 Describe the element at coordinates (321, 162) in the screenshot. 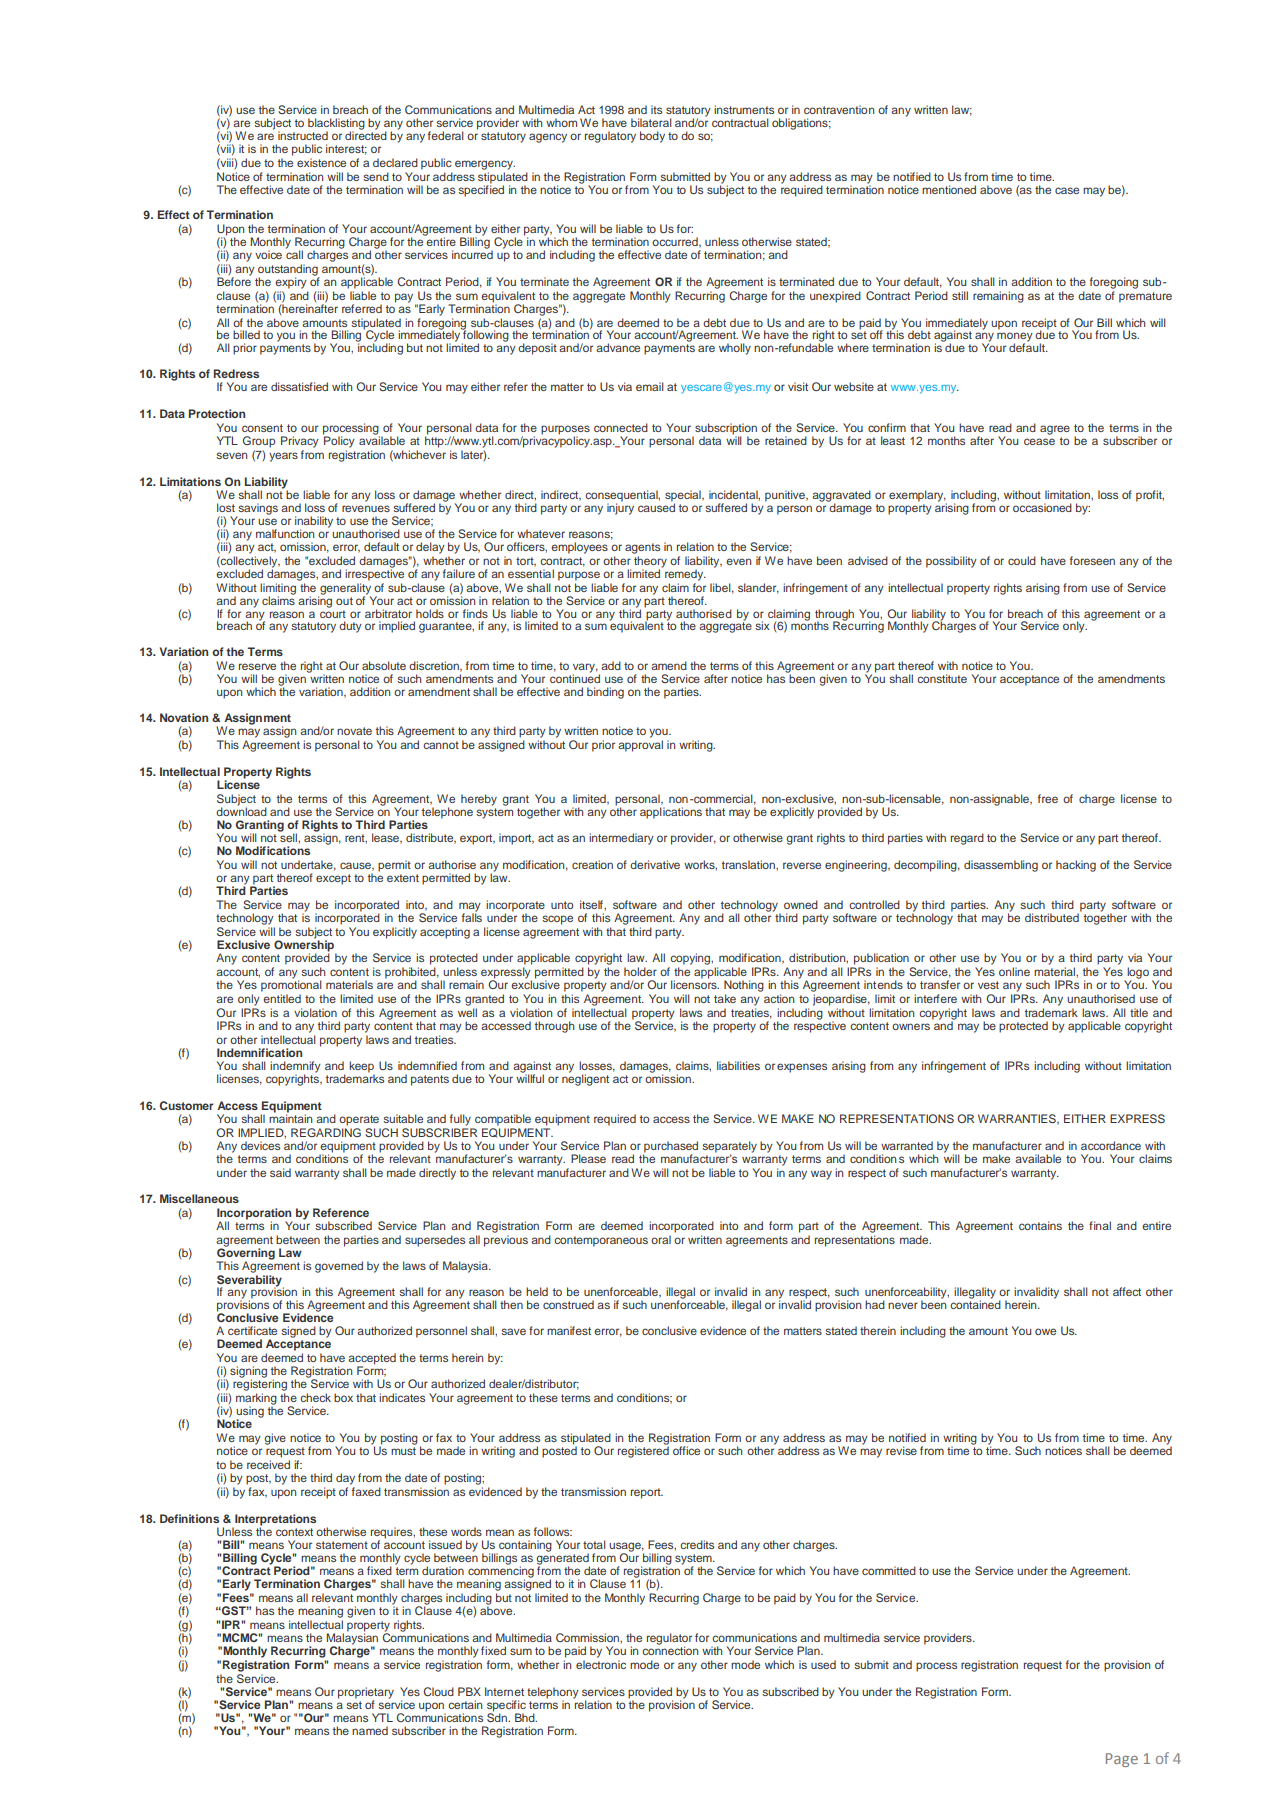

I see `existence` at that location.
